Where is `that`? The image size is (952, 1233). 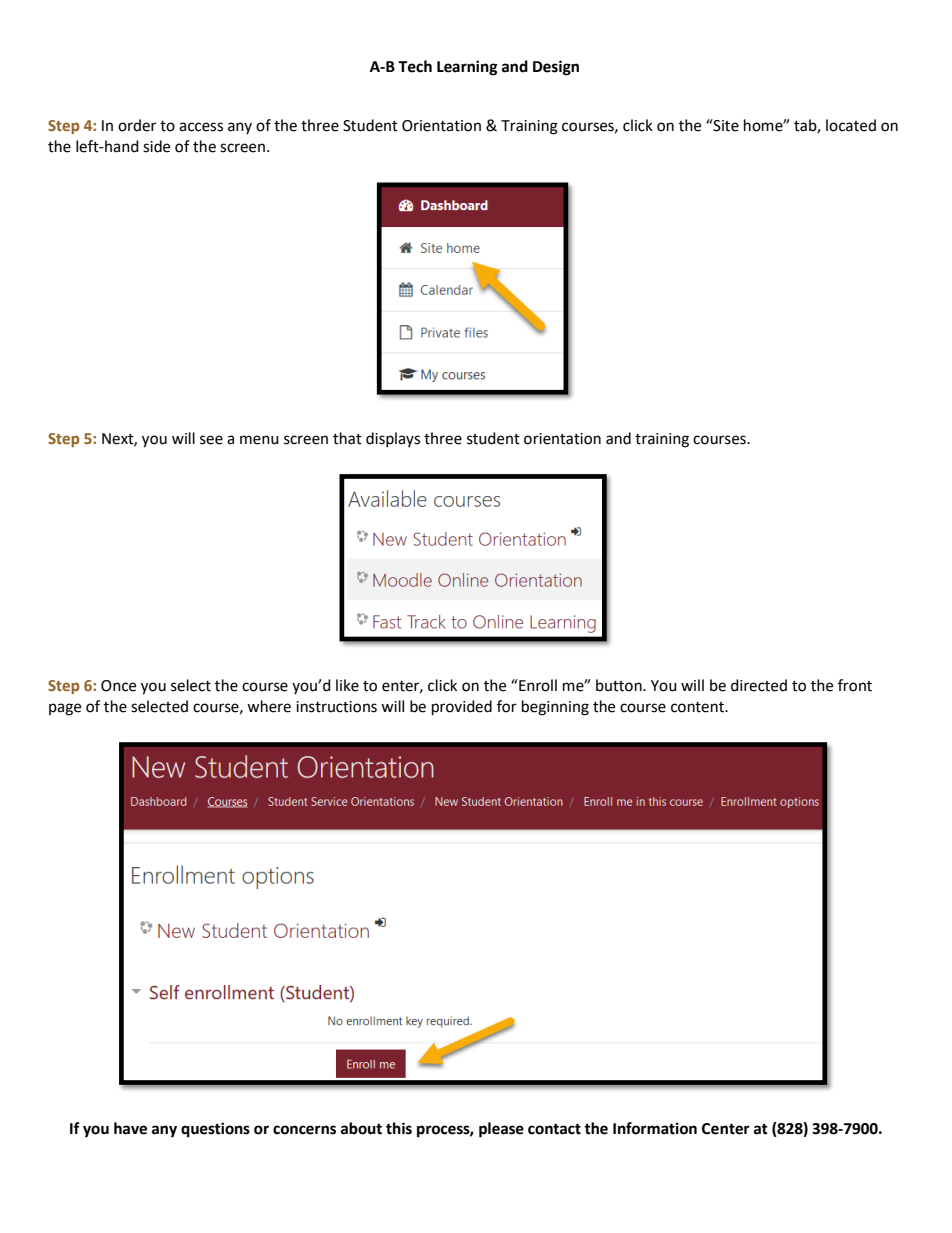 that is located at coordinates (347, 438).
